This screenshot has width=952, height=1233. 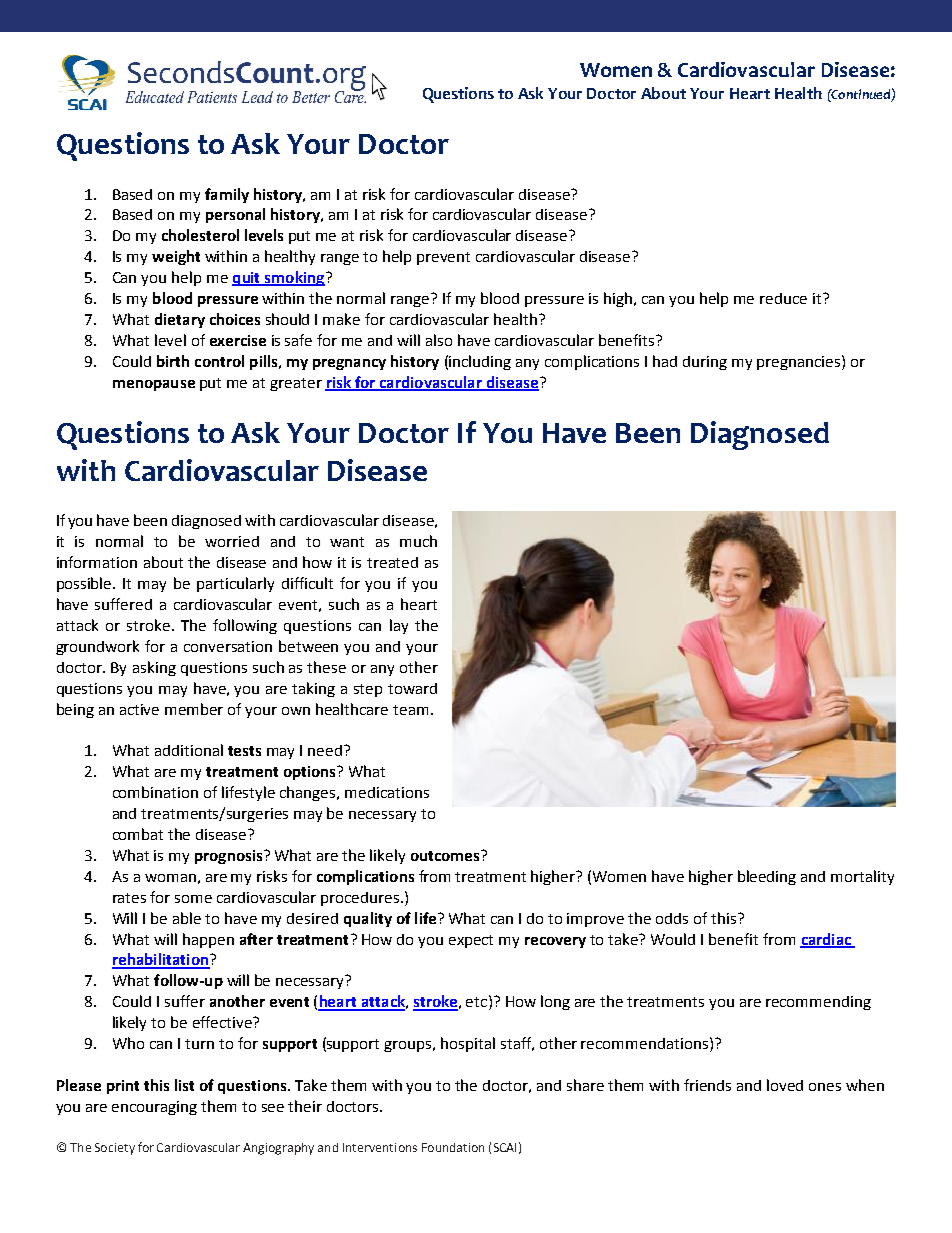 What do you see at coordinates (154, 1108) in the screenshot?
I see `encouraging` at bounding box center [154, 1108].
